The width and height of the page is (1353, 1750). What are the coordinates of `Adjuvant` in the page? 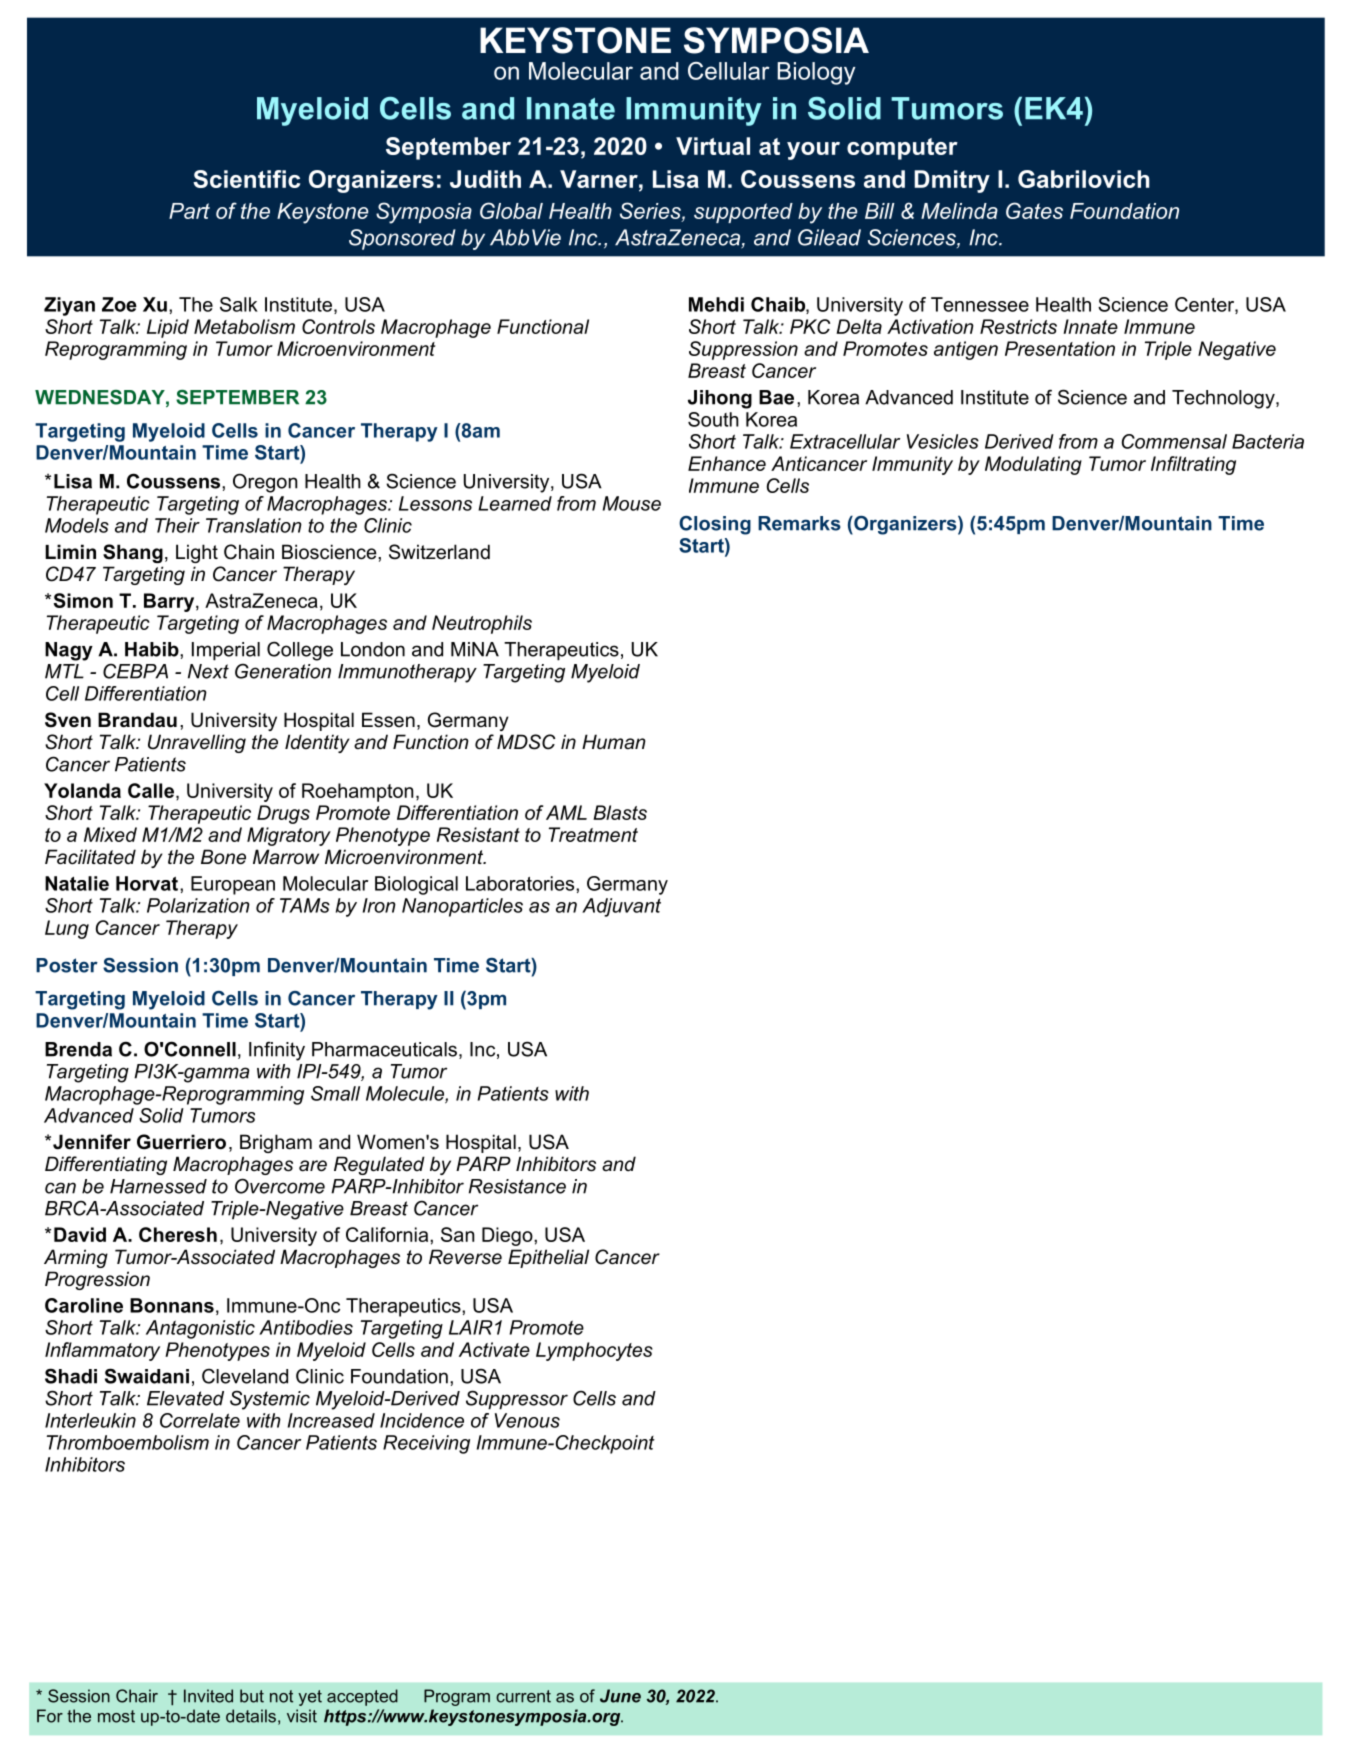 It's located at (621, 907).
